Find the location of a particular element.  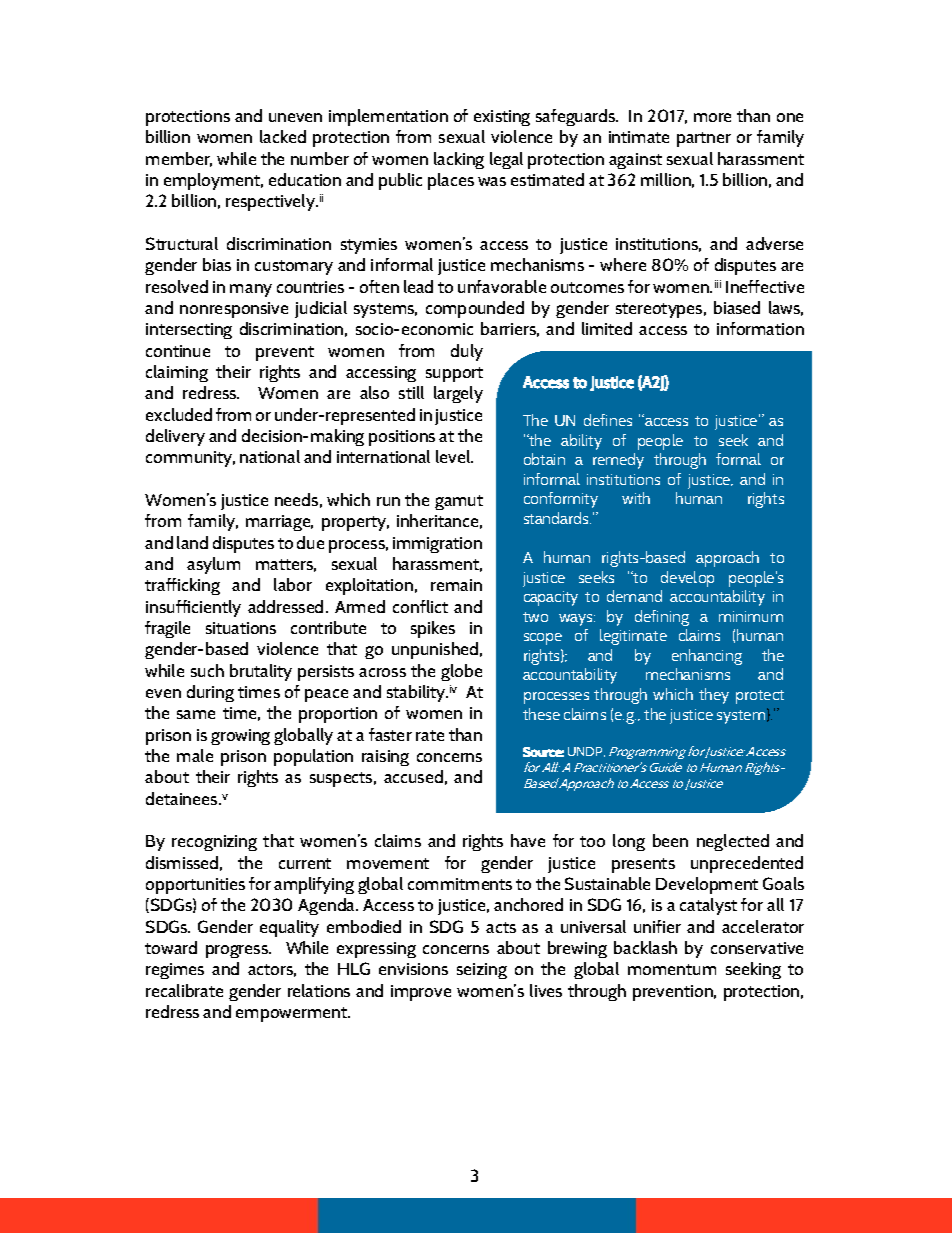

partner is located at coordinates (704, 139).
